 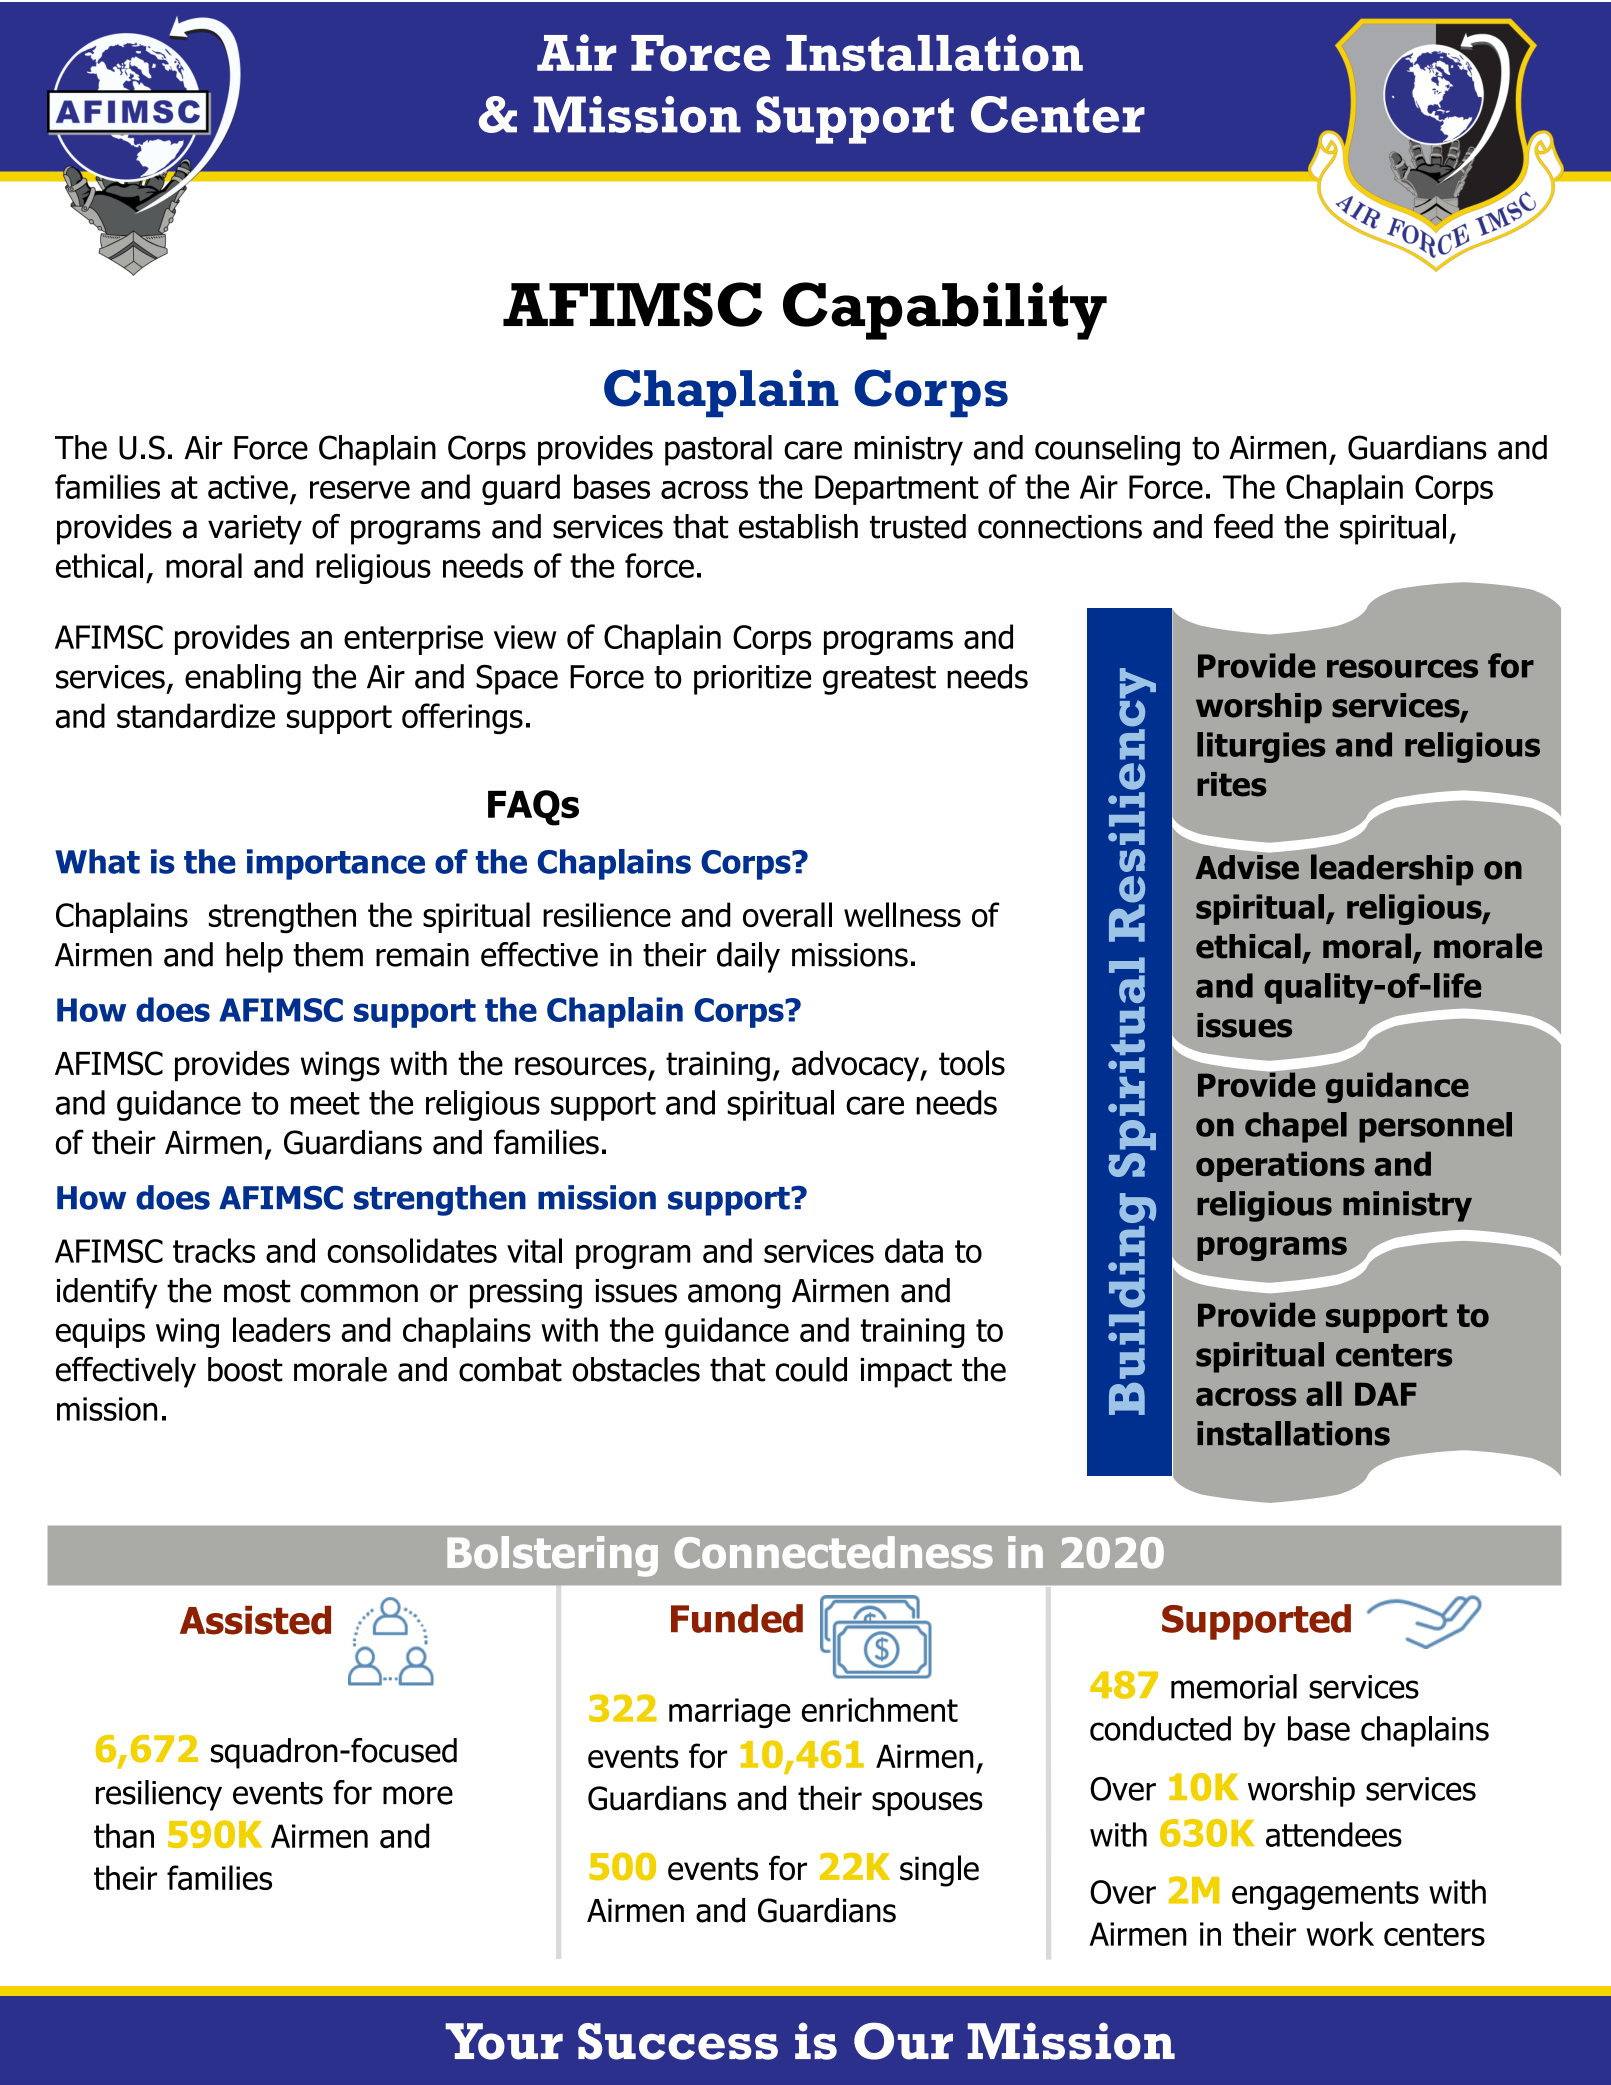 What do you see at coordinates (255, 1620) in the document?
I see `Assisted` at bounding box center [255, 1620].
